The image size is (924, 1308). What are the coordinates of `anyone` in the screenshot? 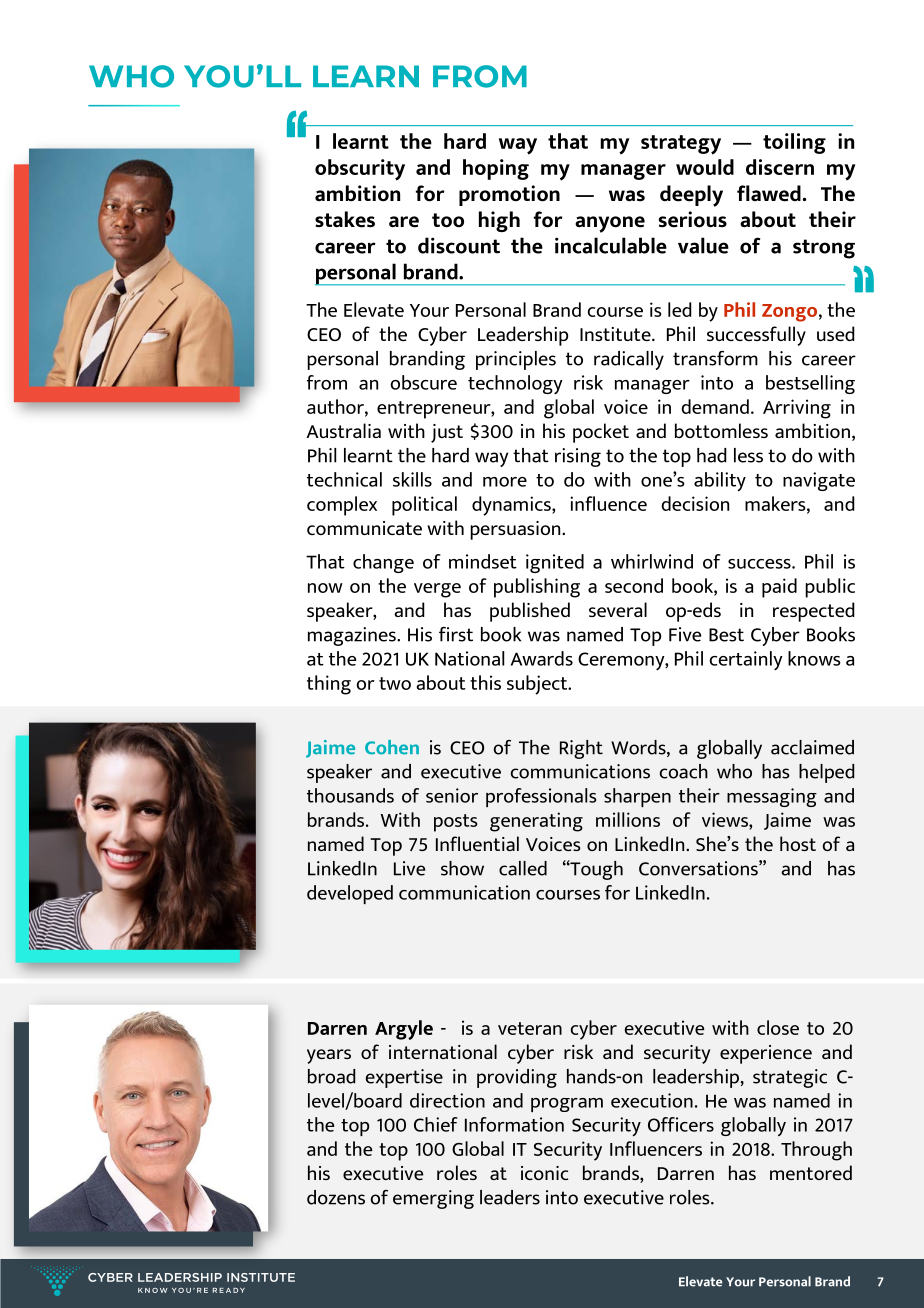 It's located at (610, 224).
